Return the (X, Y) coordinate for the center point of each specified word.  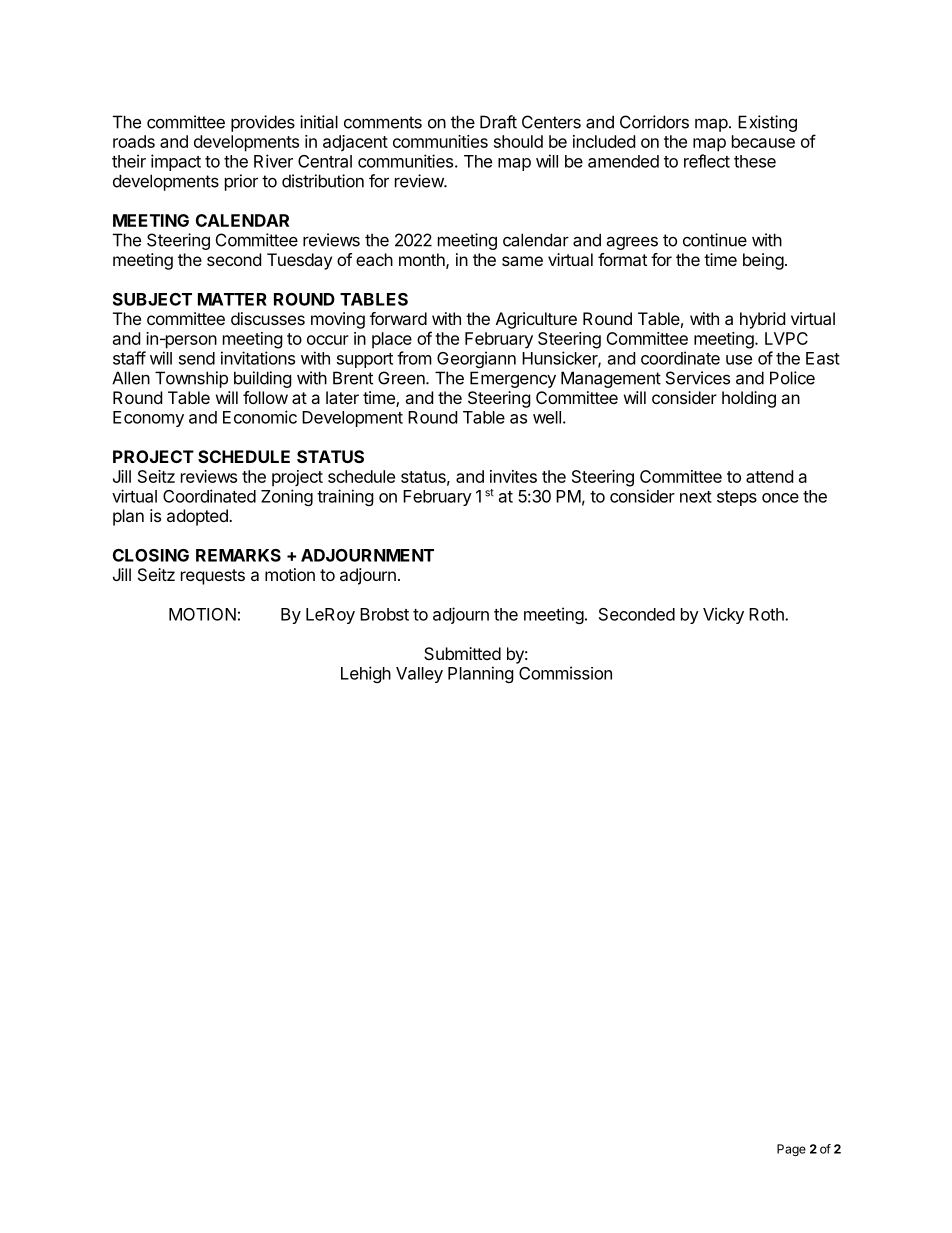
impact (176, 162)
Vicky (723, 615)
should (518, 141)
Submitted (462, 653)
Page (791, 1150)
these (755, 161)
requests (213, 577)
